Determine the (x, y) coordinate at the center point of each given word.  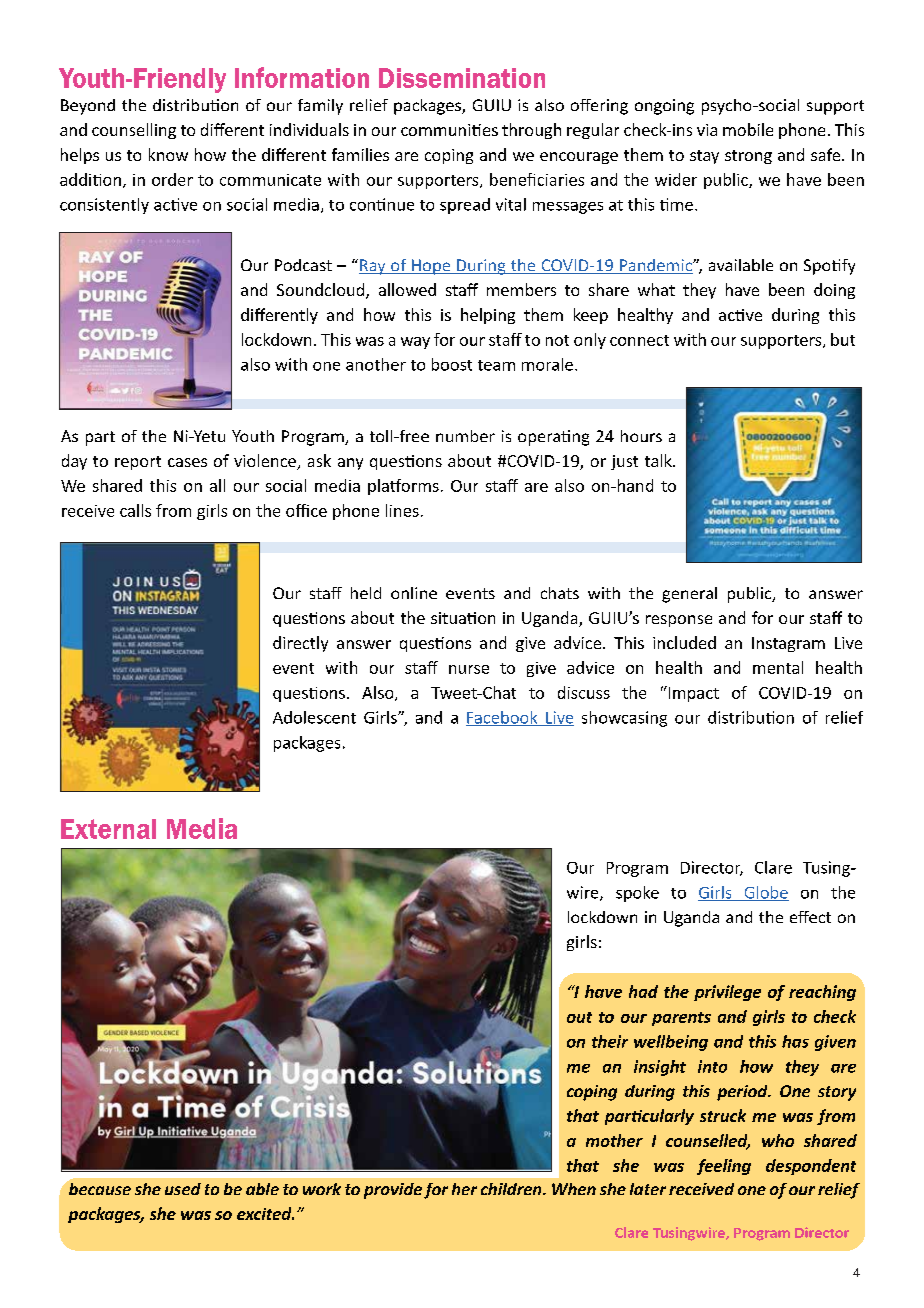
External (108, 829)
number (465, 436)
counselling (134, 131)
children (512, 1189)
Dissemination (462, 78)
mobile (748, 129)
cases (187, 462)
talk (659, 460)
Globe (765, 893)
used (183, 1189)
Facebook (503, 718)
